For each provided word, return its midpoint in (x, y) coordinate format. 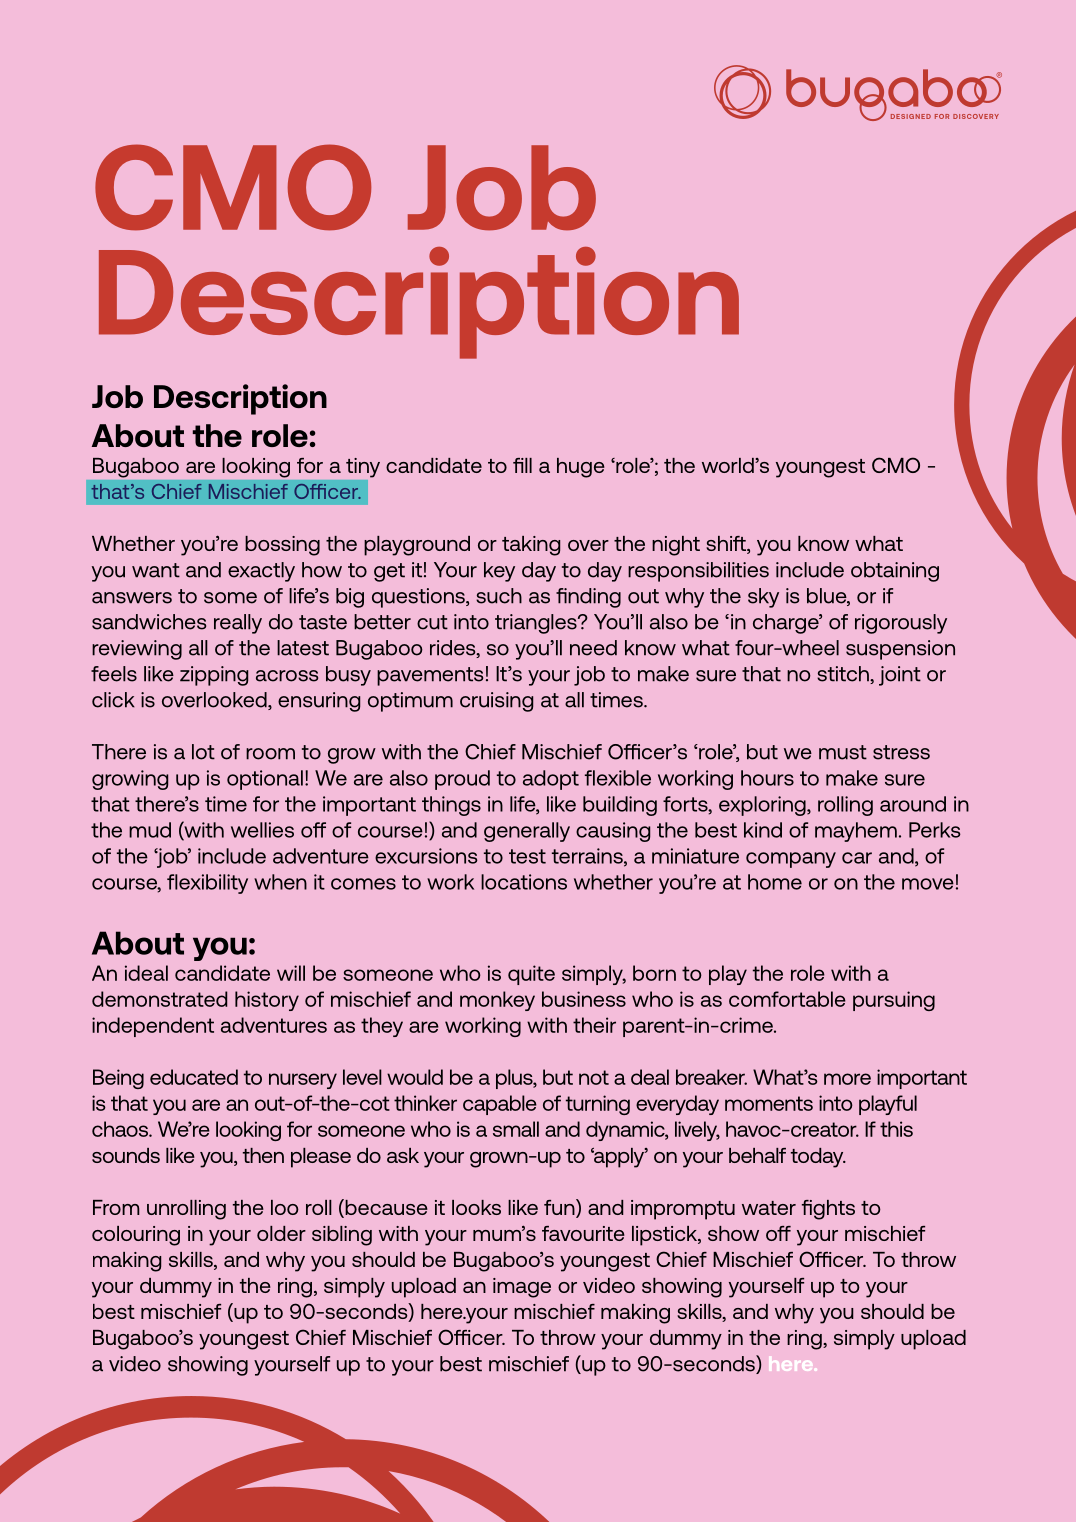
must (843, 752)
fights (828, 1210)
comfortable (787, 999)
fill (522, 465)
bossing (282, 546)
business (584, 999)
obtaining (895, 572)
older (281, 1233)
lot (203, 752)
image (522, 1288)
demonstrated (159, 999)
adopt (551, 780)
